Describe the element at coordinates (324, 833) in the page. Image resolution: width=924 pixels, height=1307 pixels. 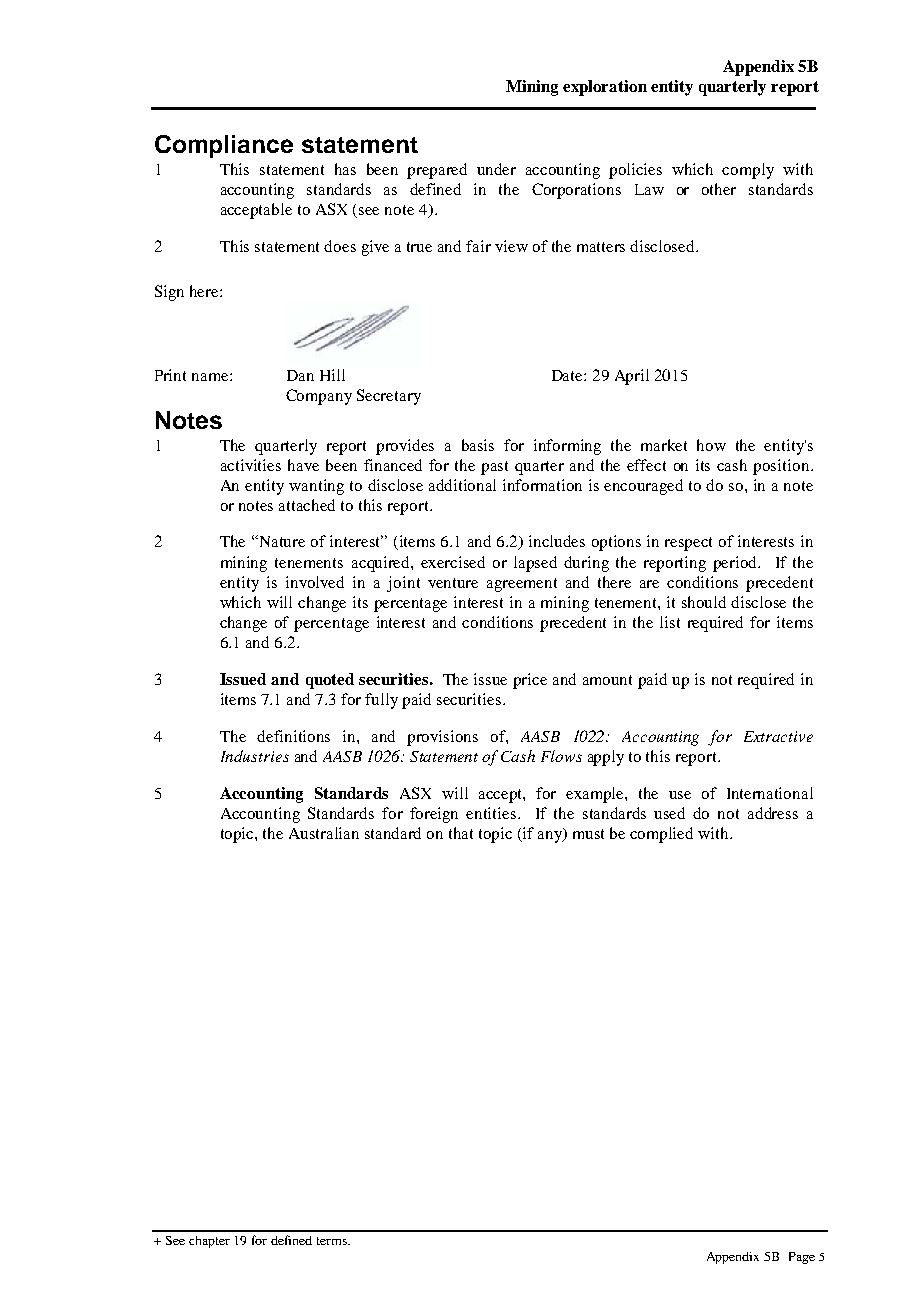
I see `Australian` at that location.
